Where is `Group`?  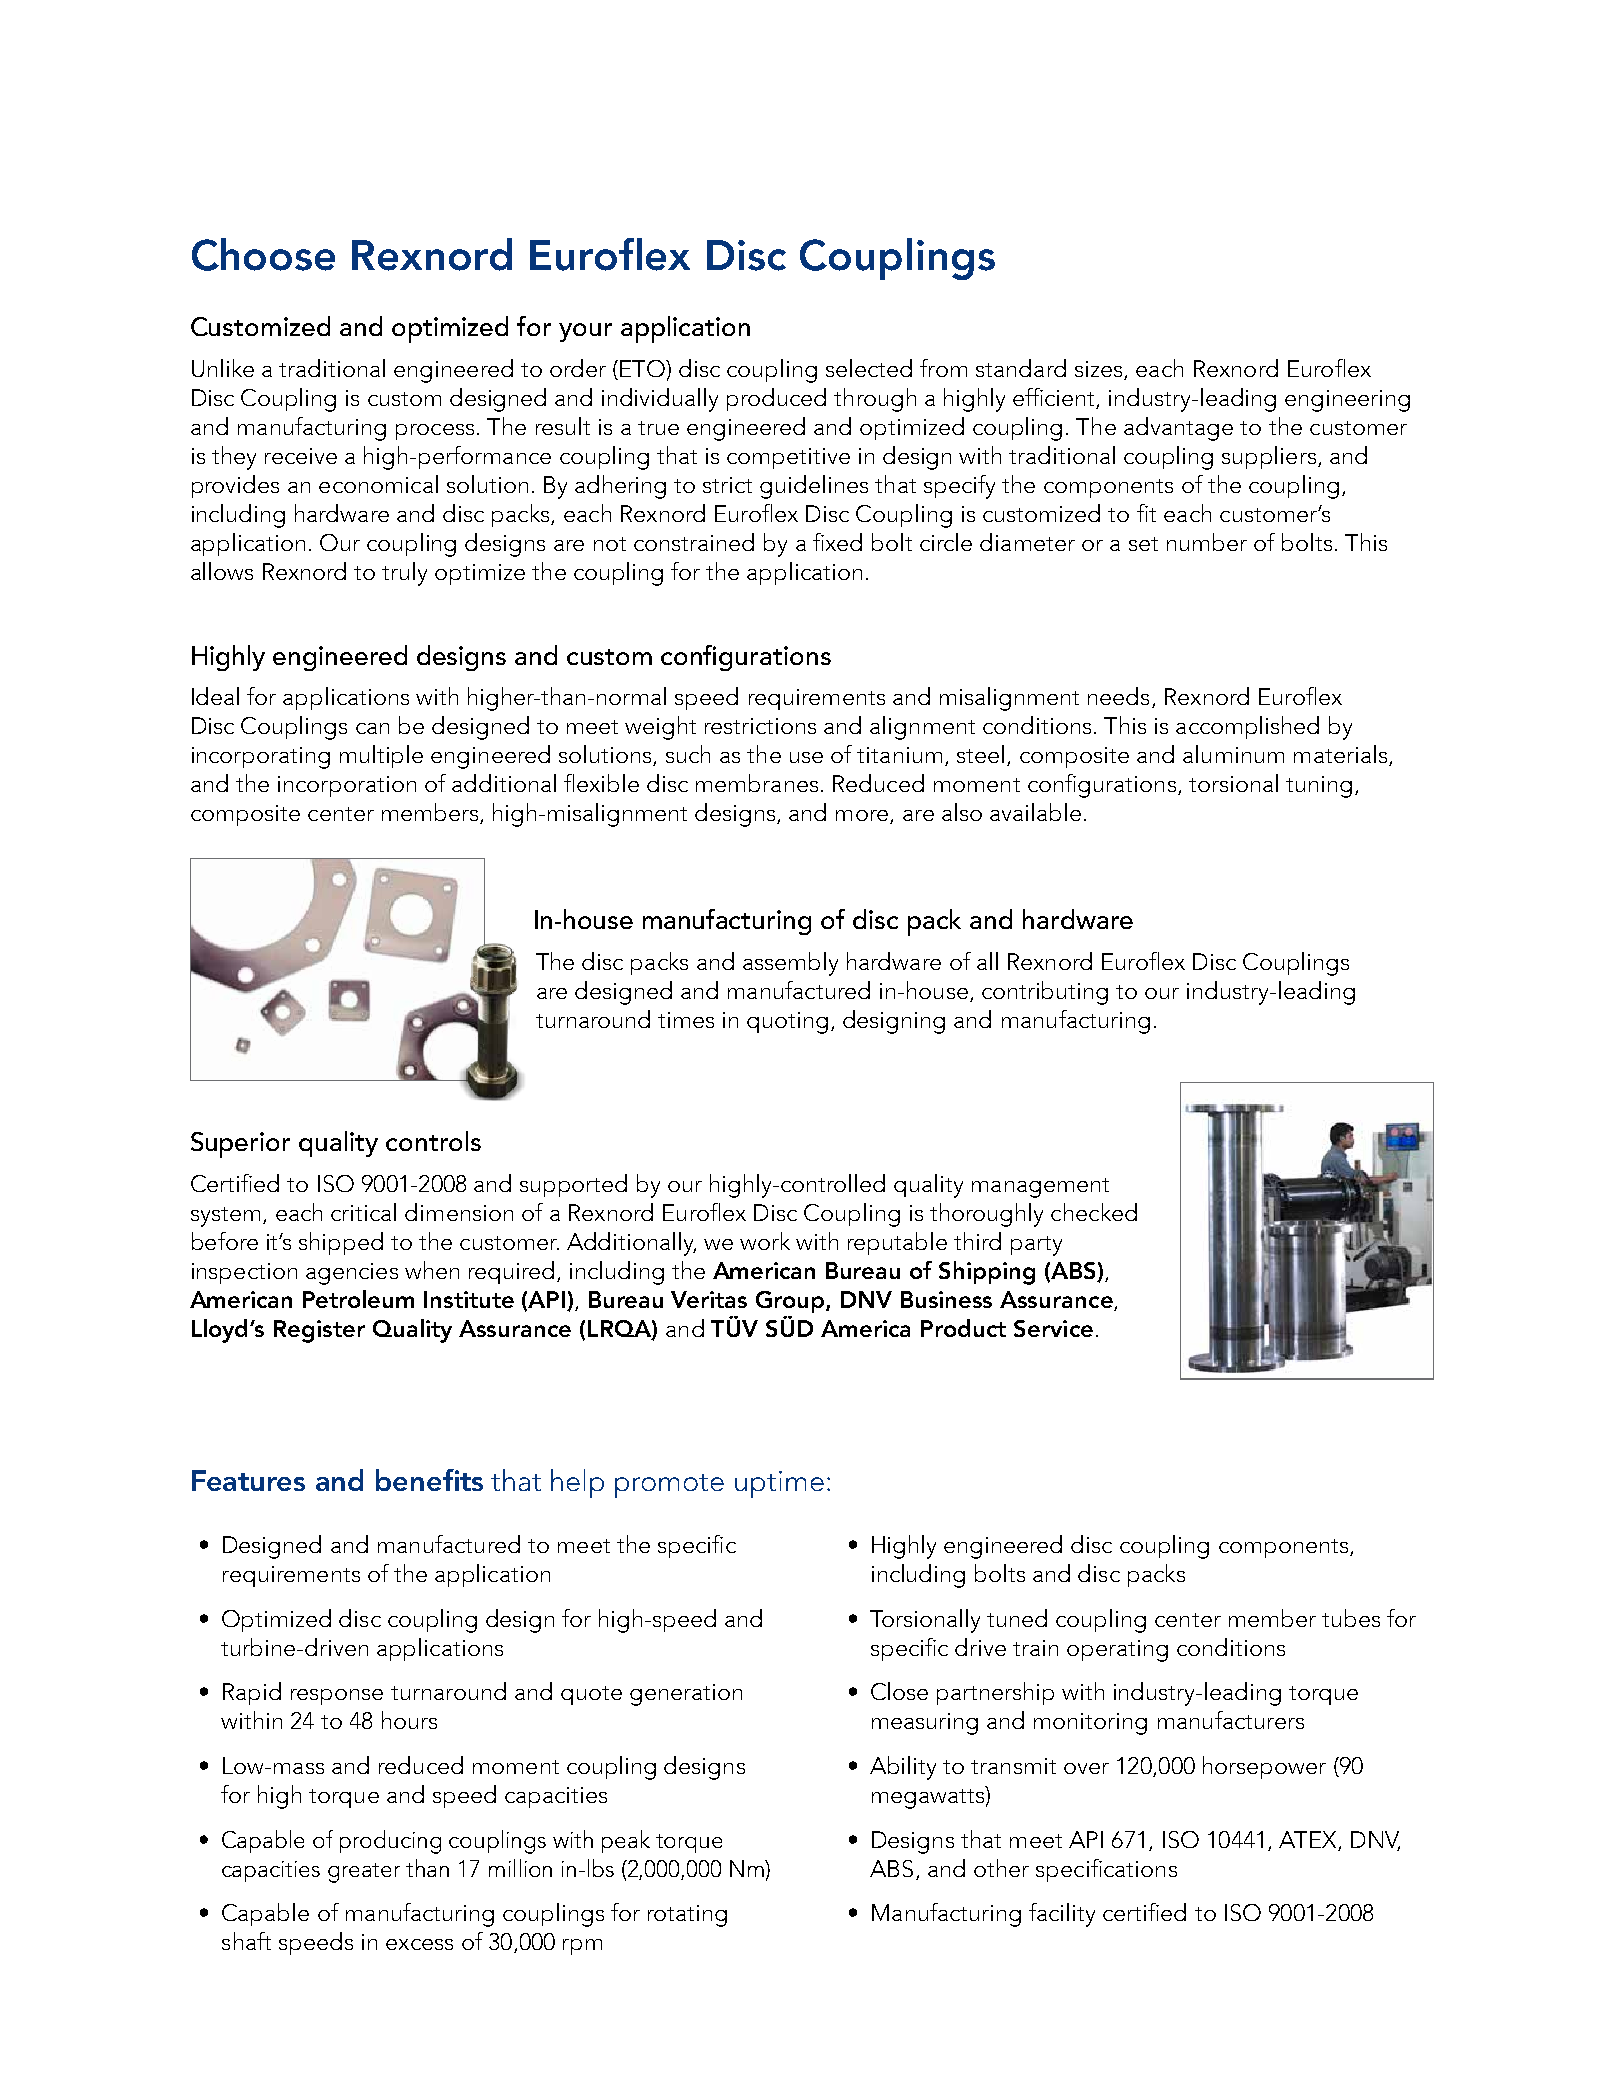 Group is located at coordinates (791, 1302).
